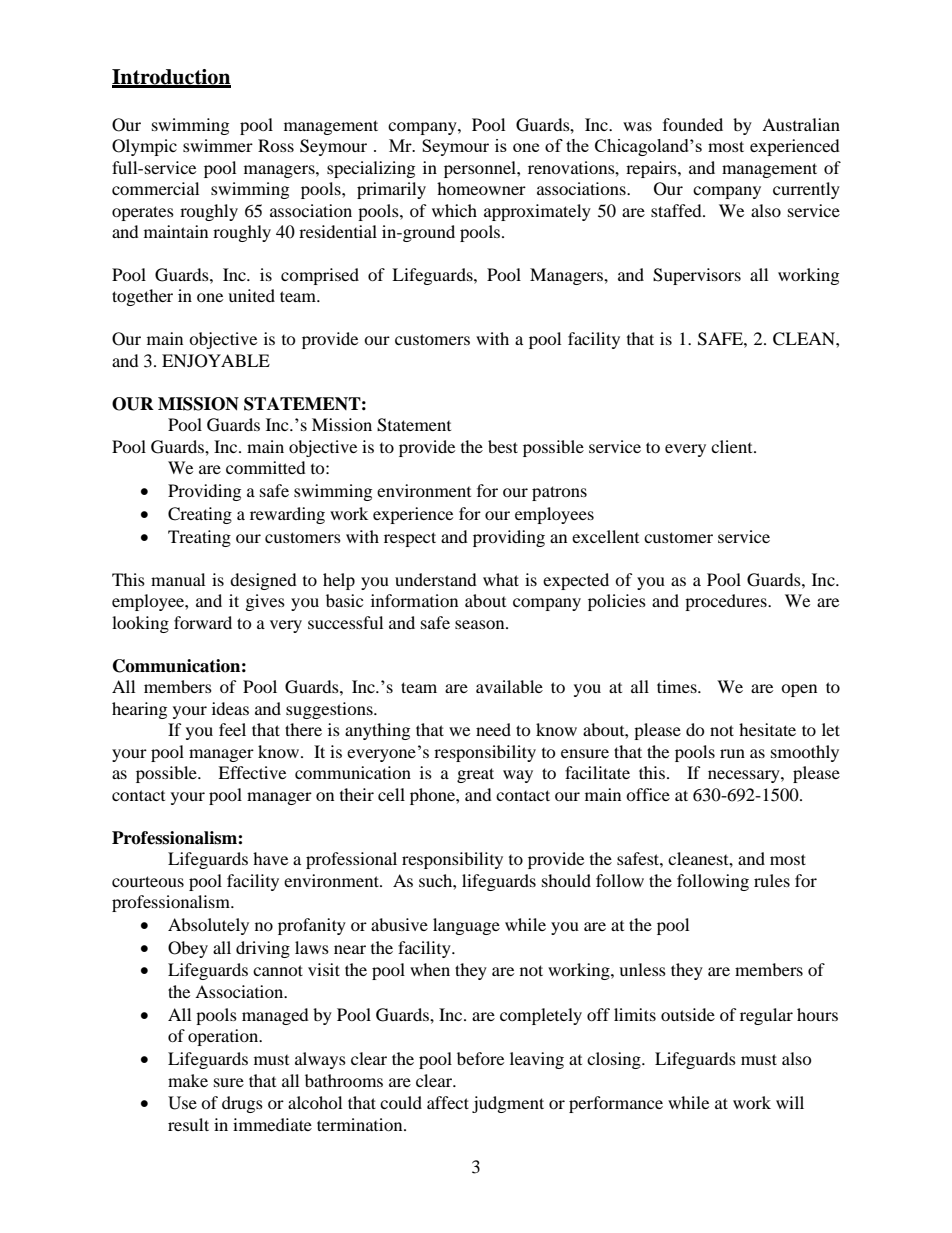 Image resolution: width=952 pixels, height=1233 pixels. Describe the element at coordinates (218, 145) in the screenshot. I see `swimmer` at that location.
